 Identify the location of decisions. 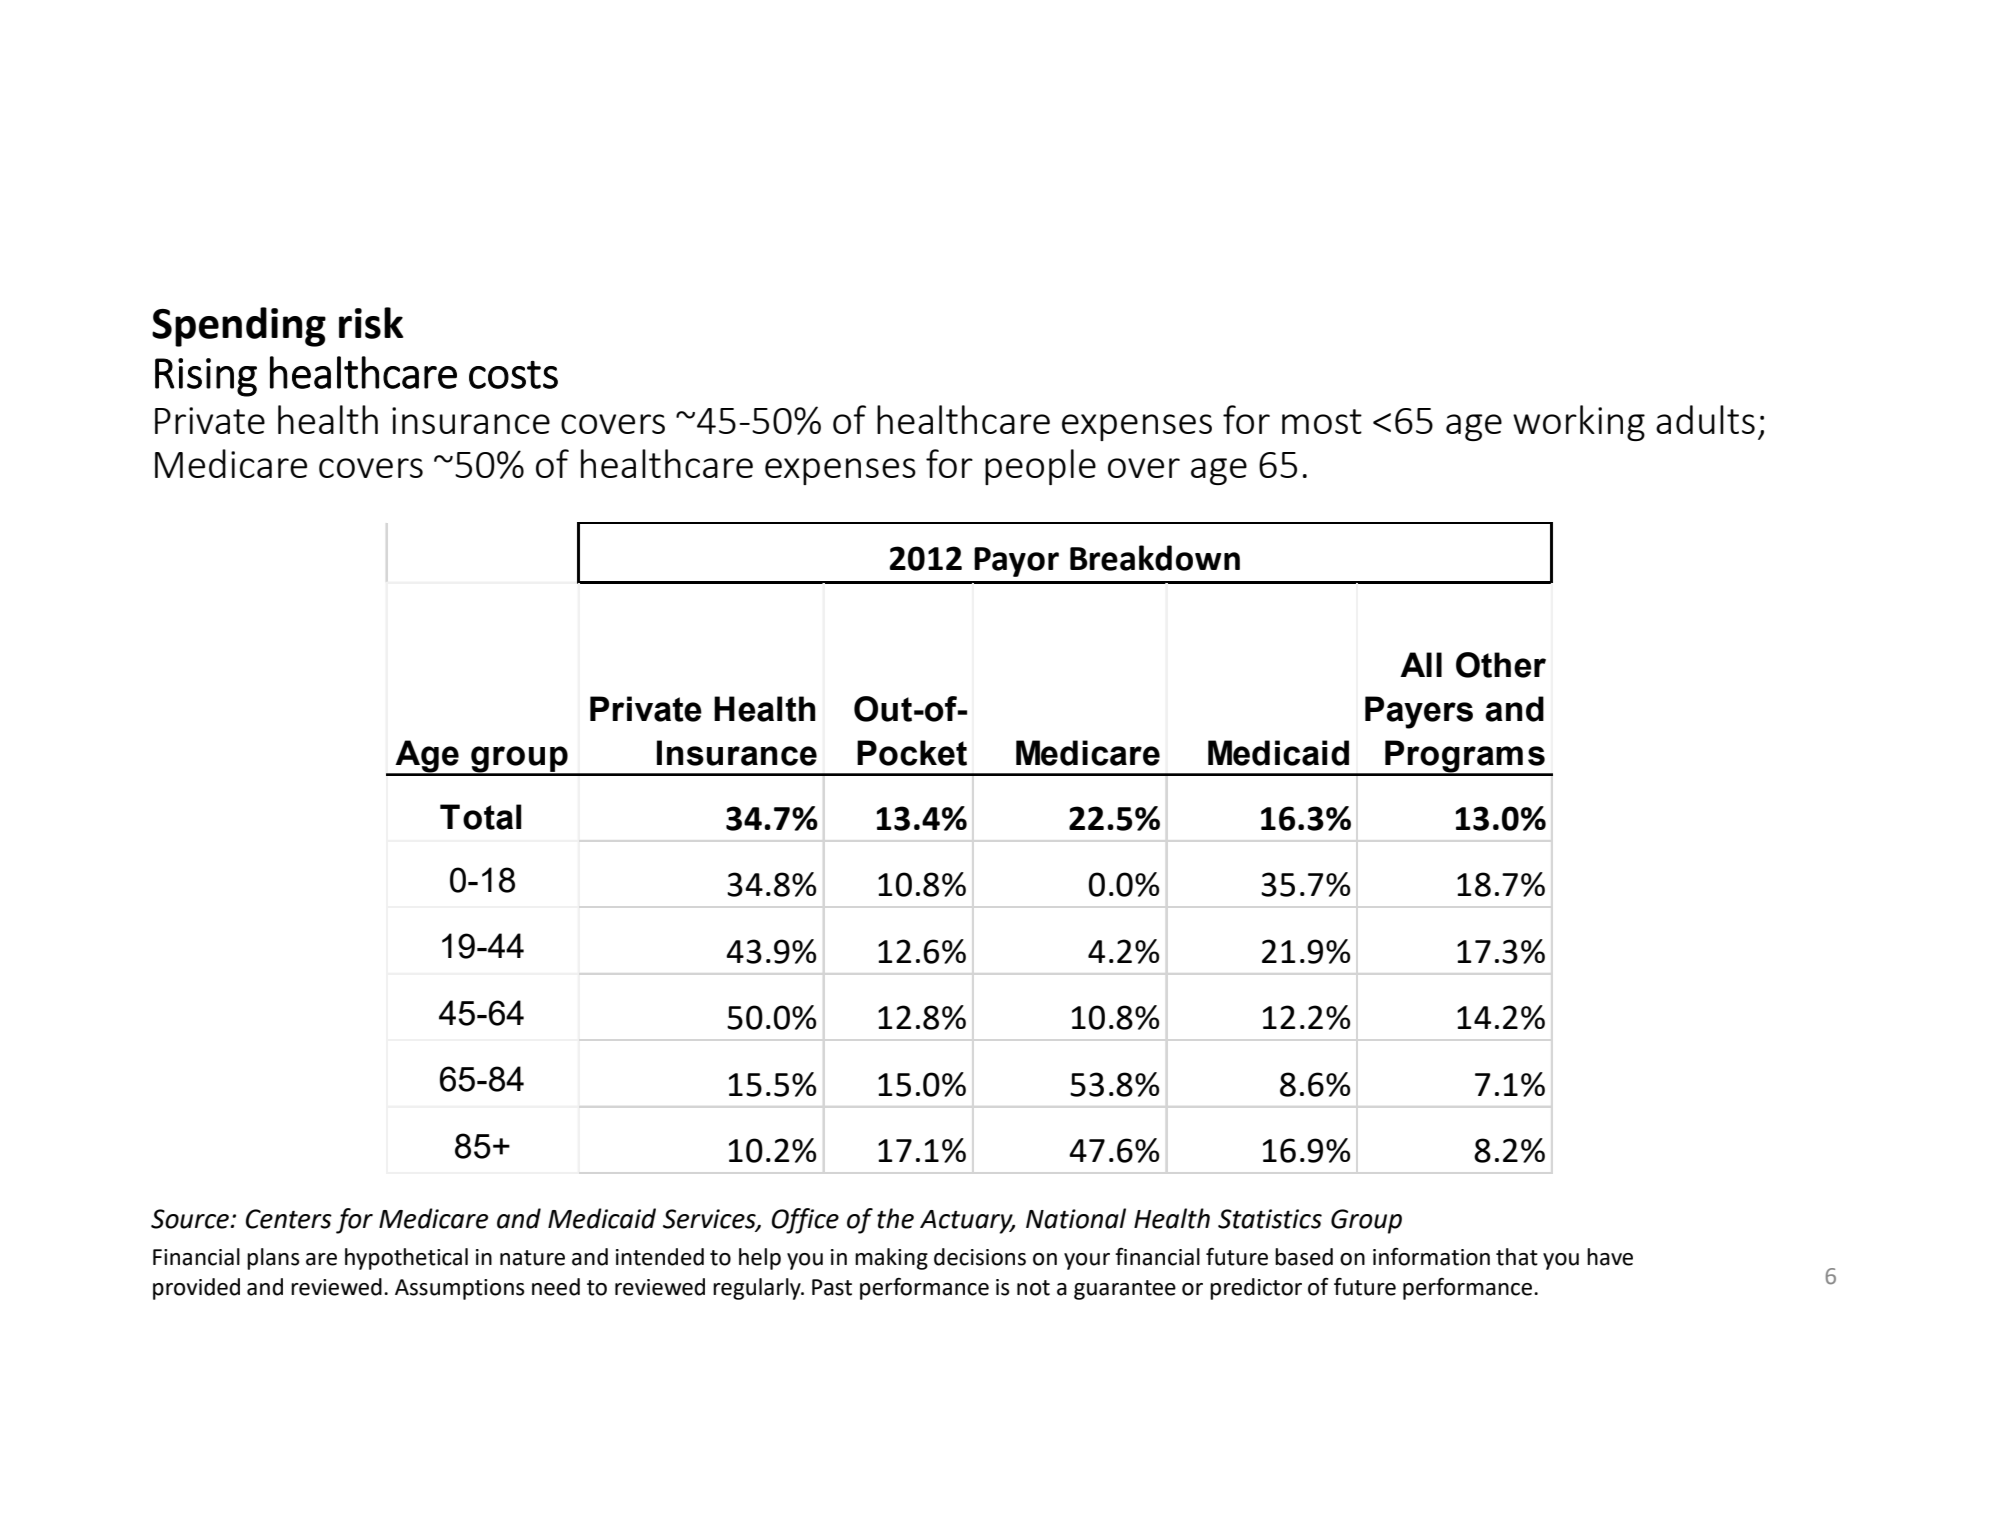
(980, 1257).
